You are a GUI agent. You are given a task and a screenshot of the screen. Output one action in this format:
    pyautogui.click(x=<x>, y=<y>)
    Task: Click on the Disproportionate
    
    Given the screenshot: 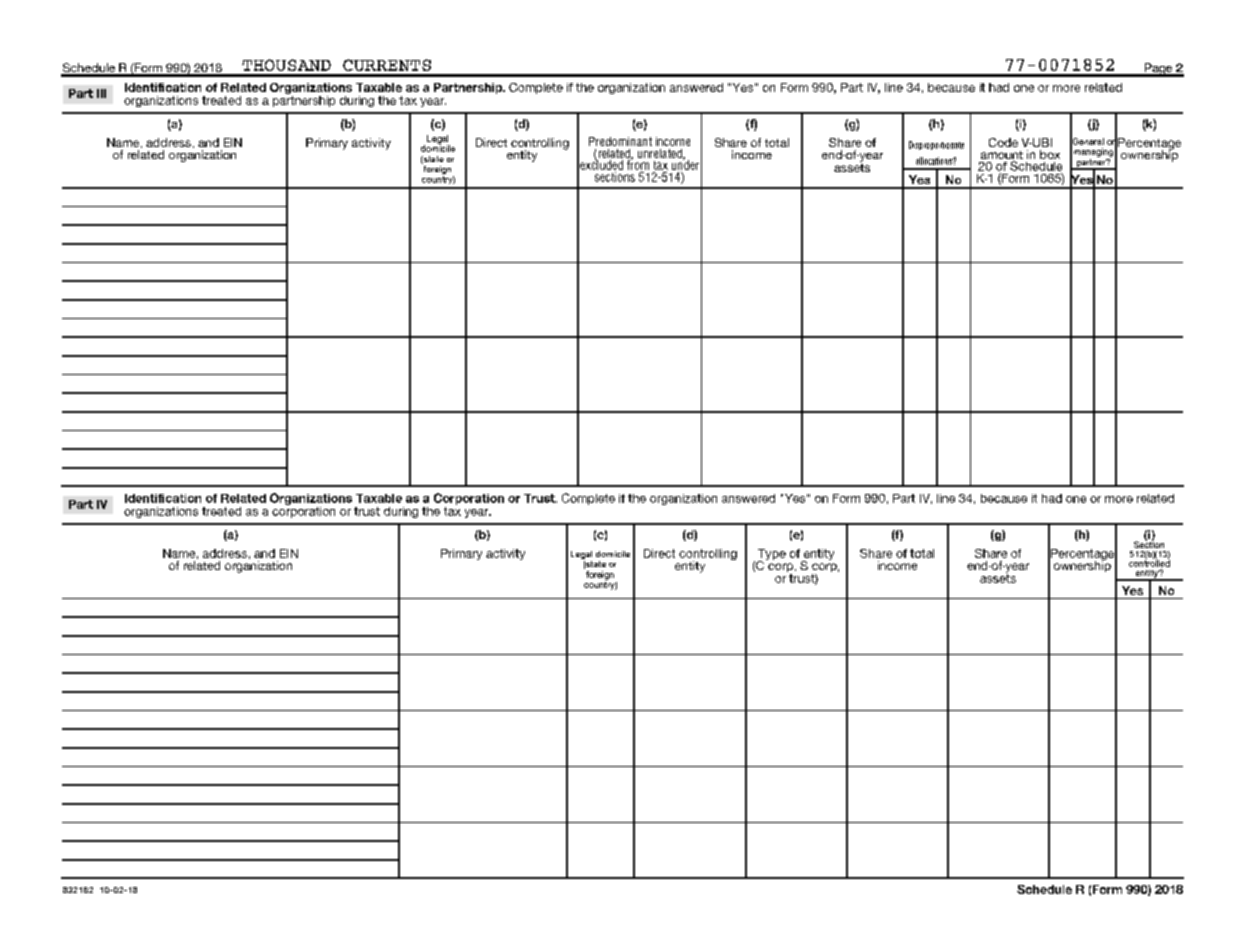 What is the action you would take?
    pyautogui.click(x=936, y=145)
